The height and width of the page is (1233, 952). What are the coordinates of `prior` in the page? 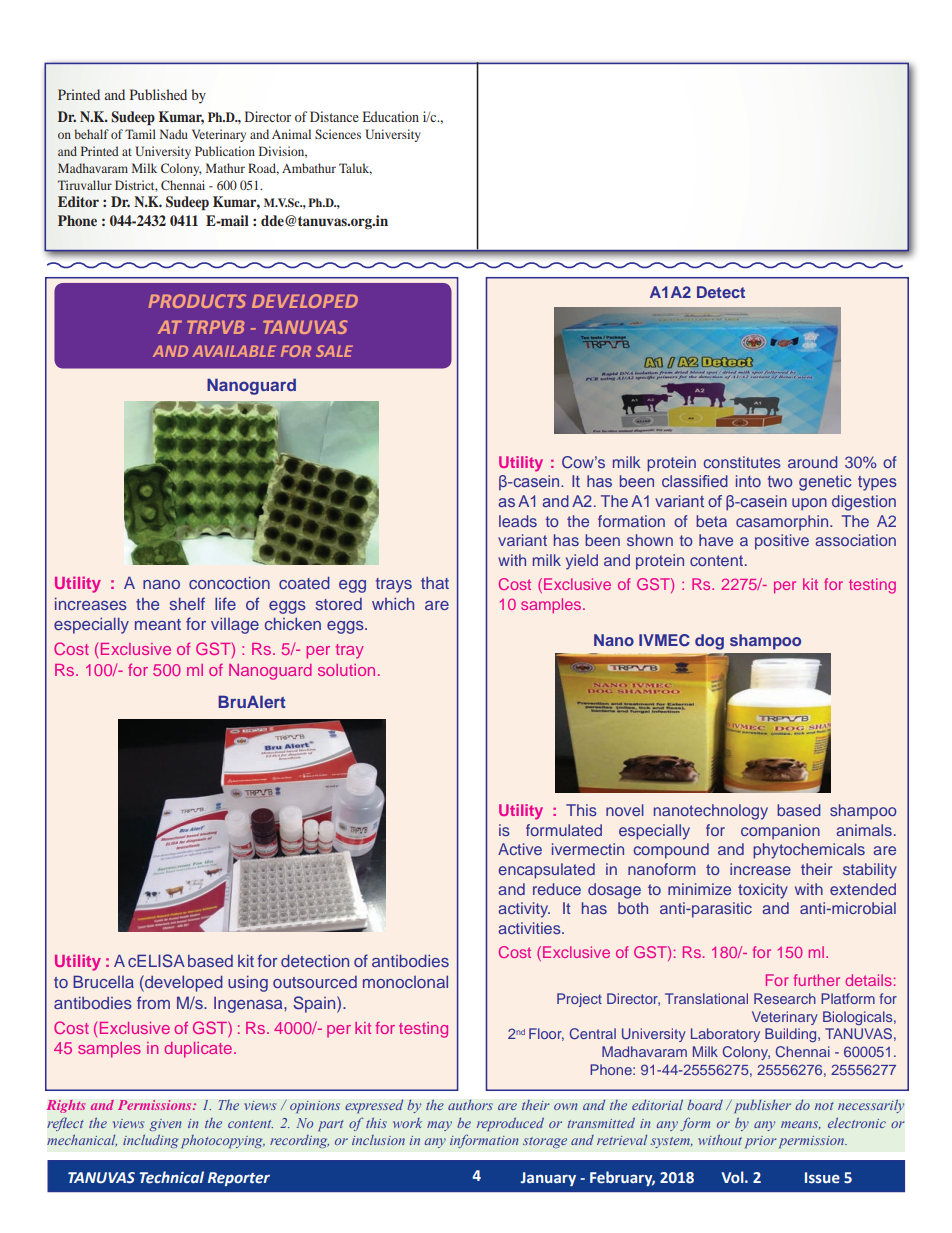 It's located at (760, 1142).
